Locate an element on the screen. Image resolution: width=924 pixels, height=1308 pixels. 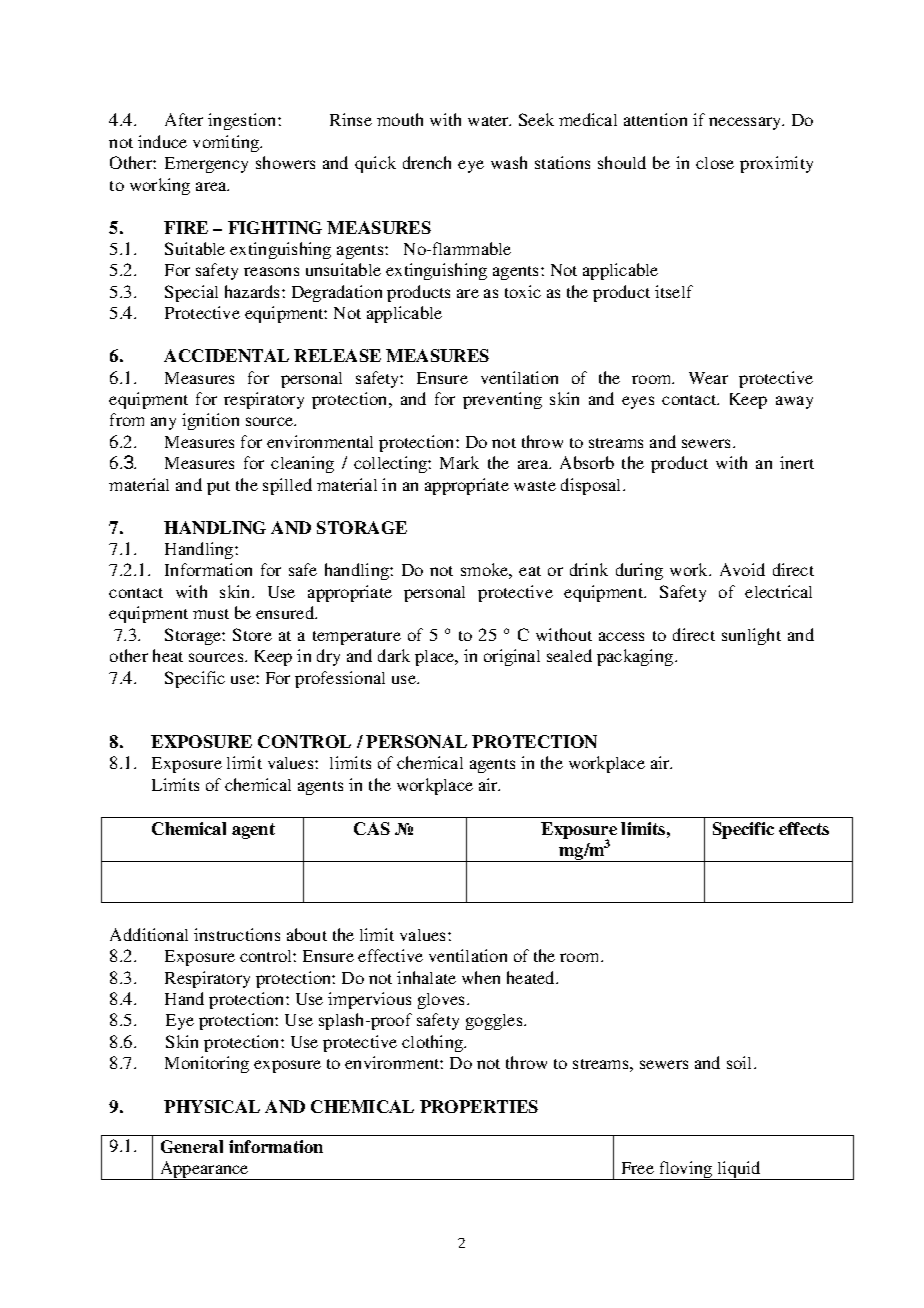
PROPERTIES is located at coordinates (479, 1106).
